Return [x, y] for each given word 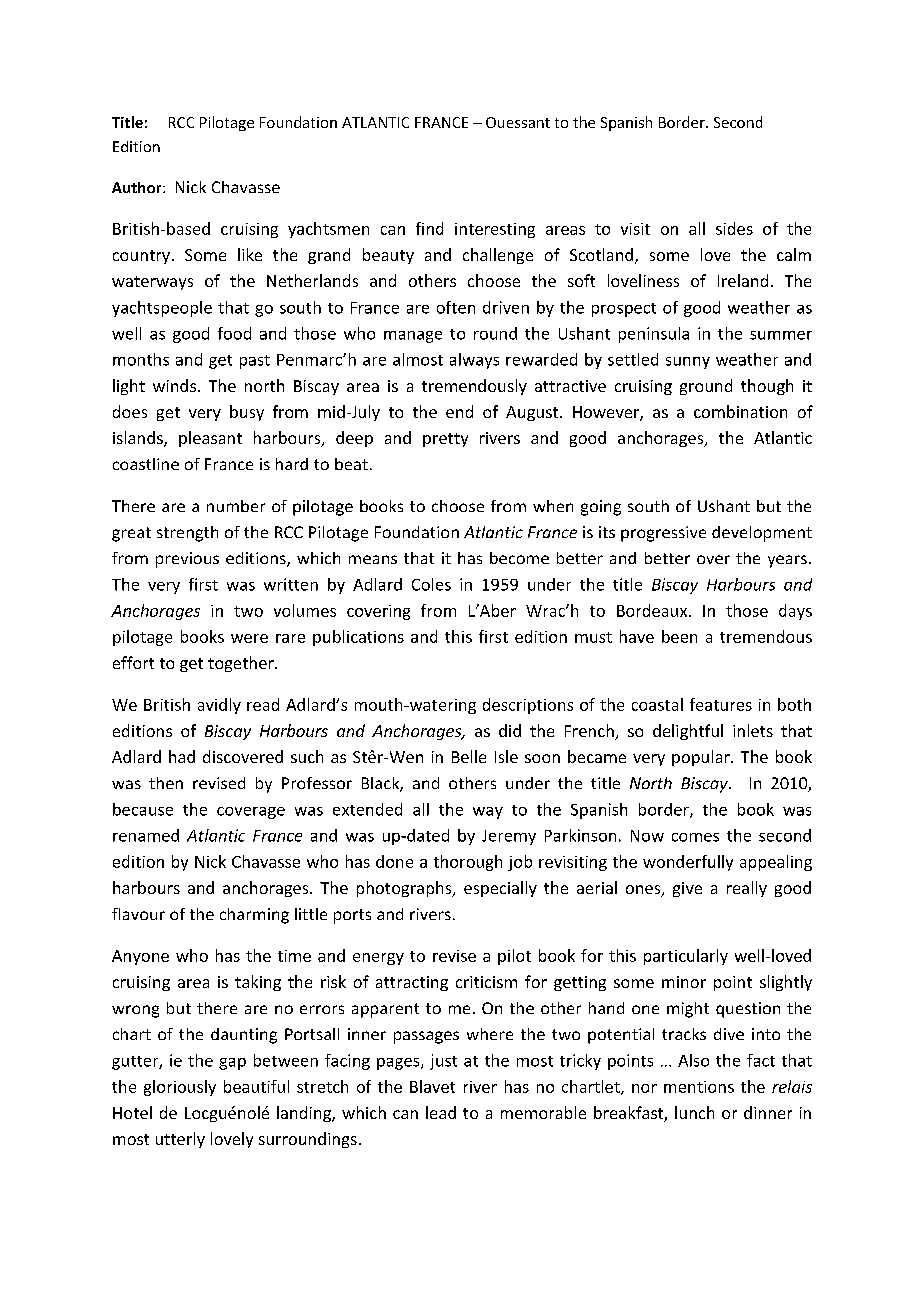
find [429, 228]
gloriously [180, 1088]
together [242, 664]
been [679, 636]
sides [734, 228]
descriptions [528, 706]
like [250, 254]
